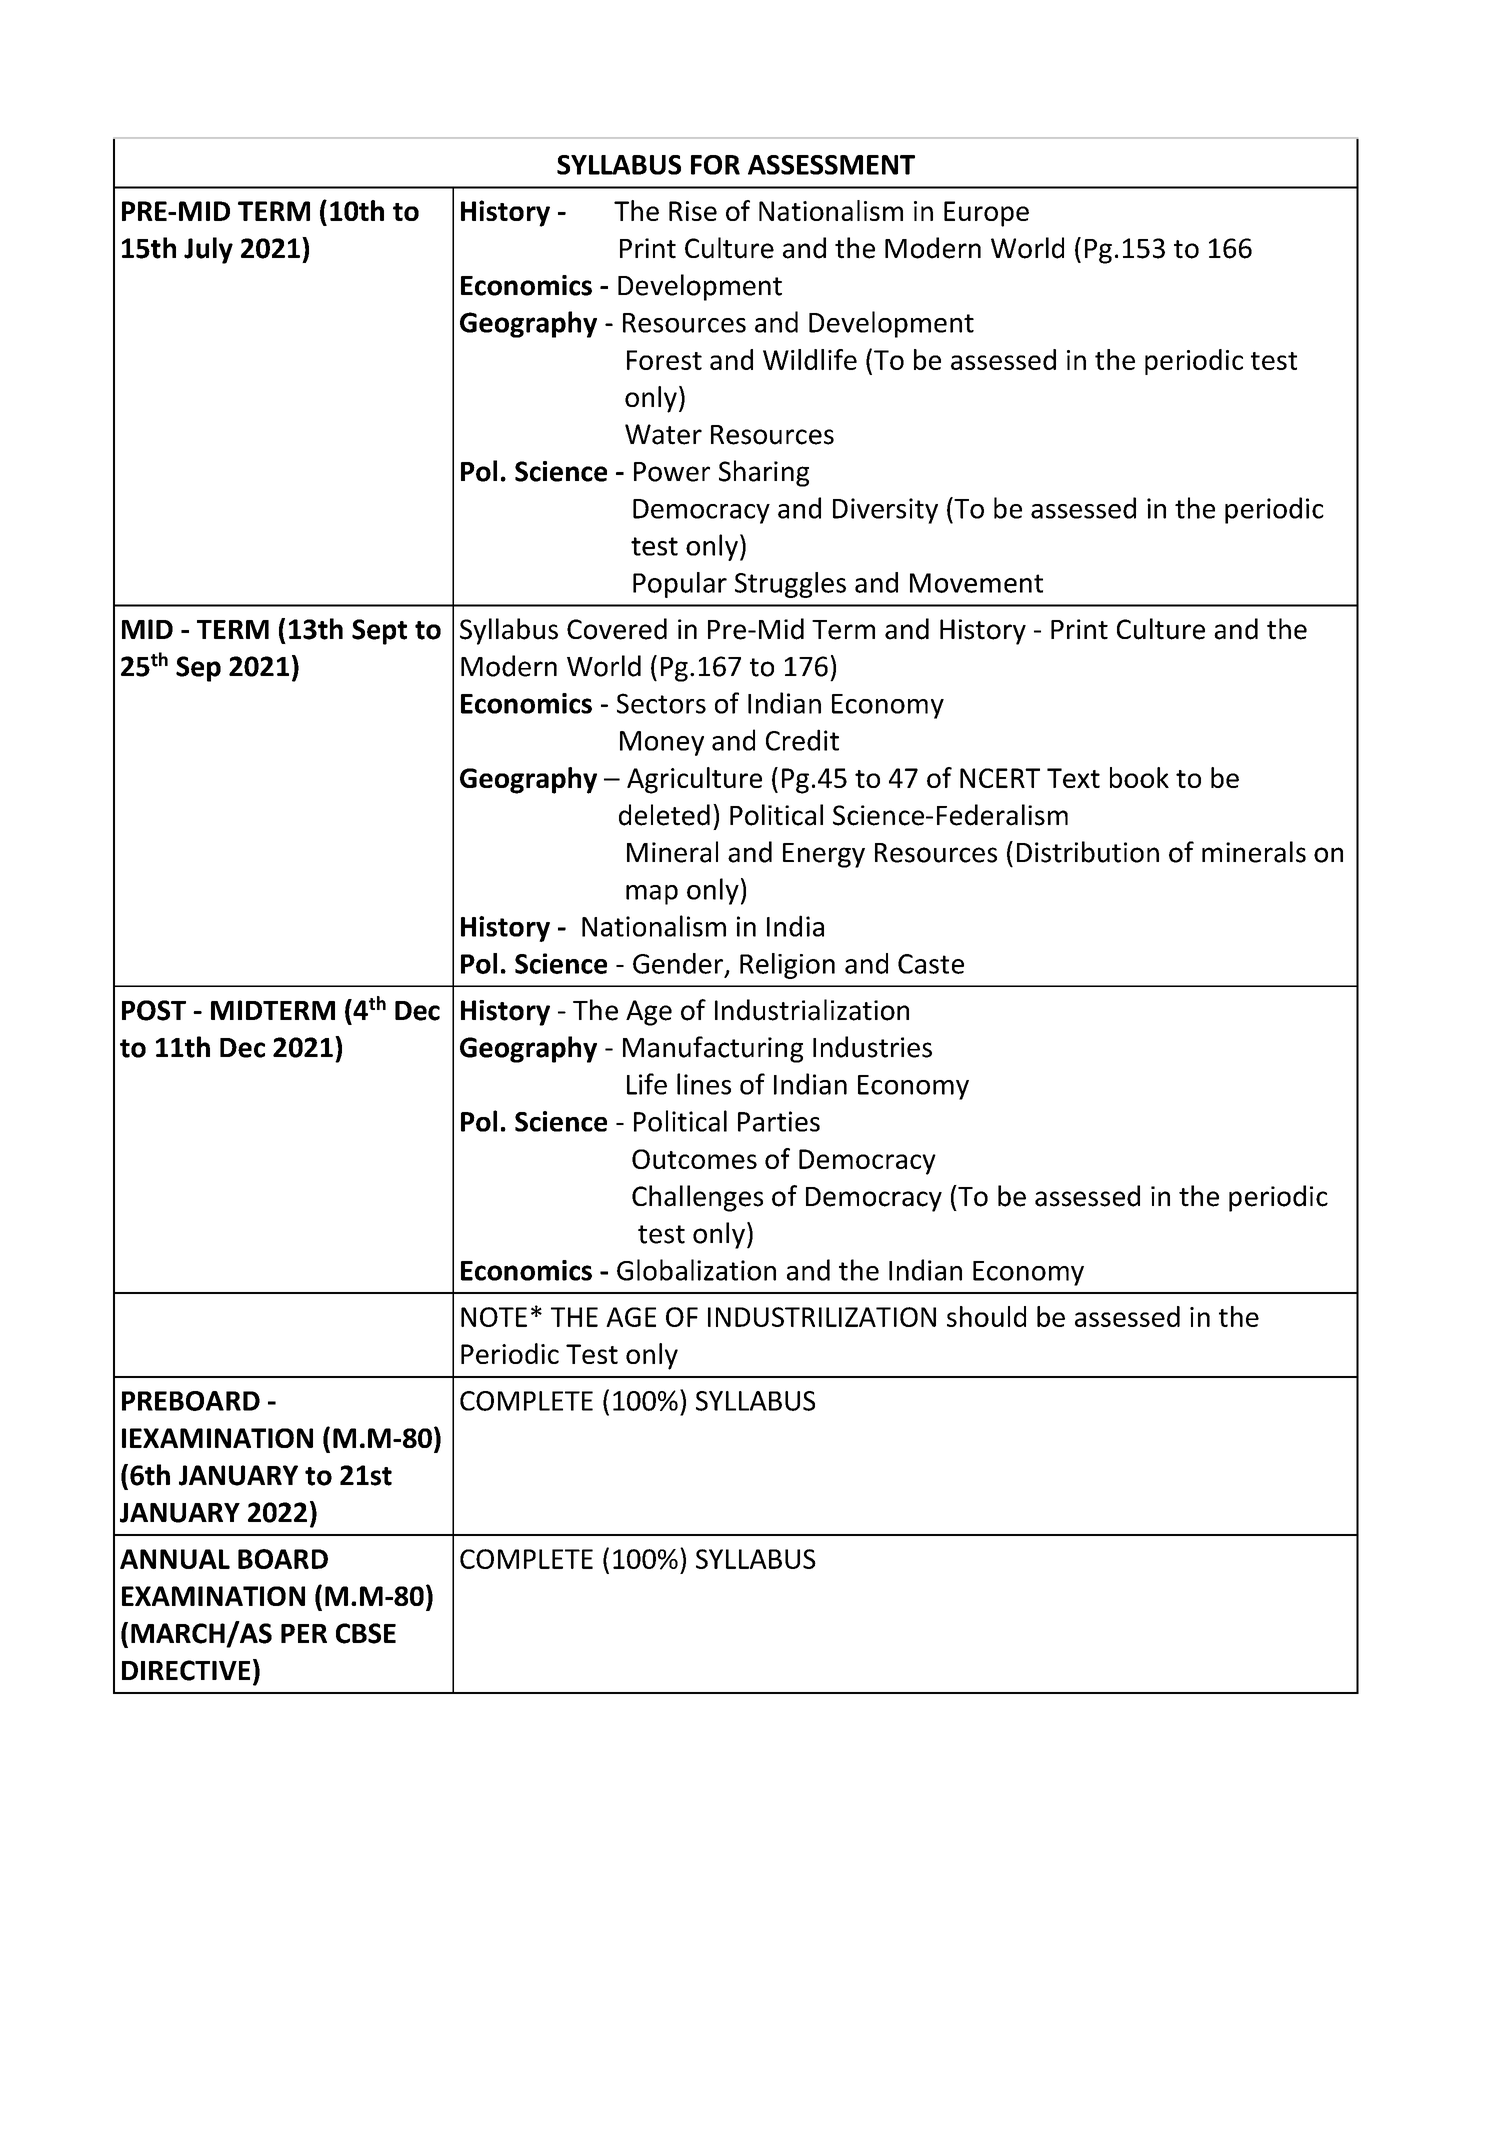 The width and height of the screenshot is (1509, 2135). I want to click on Industries, so click(872, 1047).
